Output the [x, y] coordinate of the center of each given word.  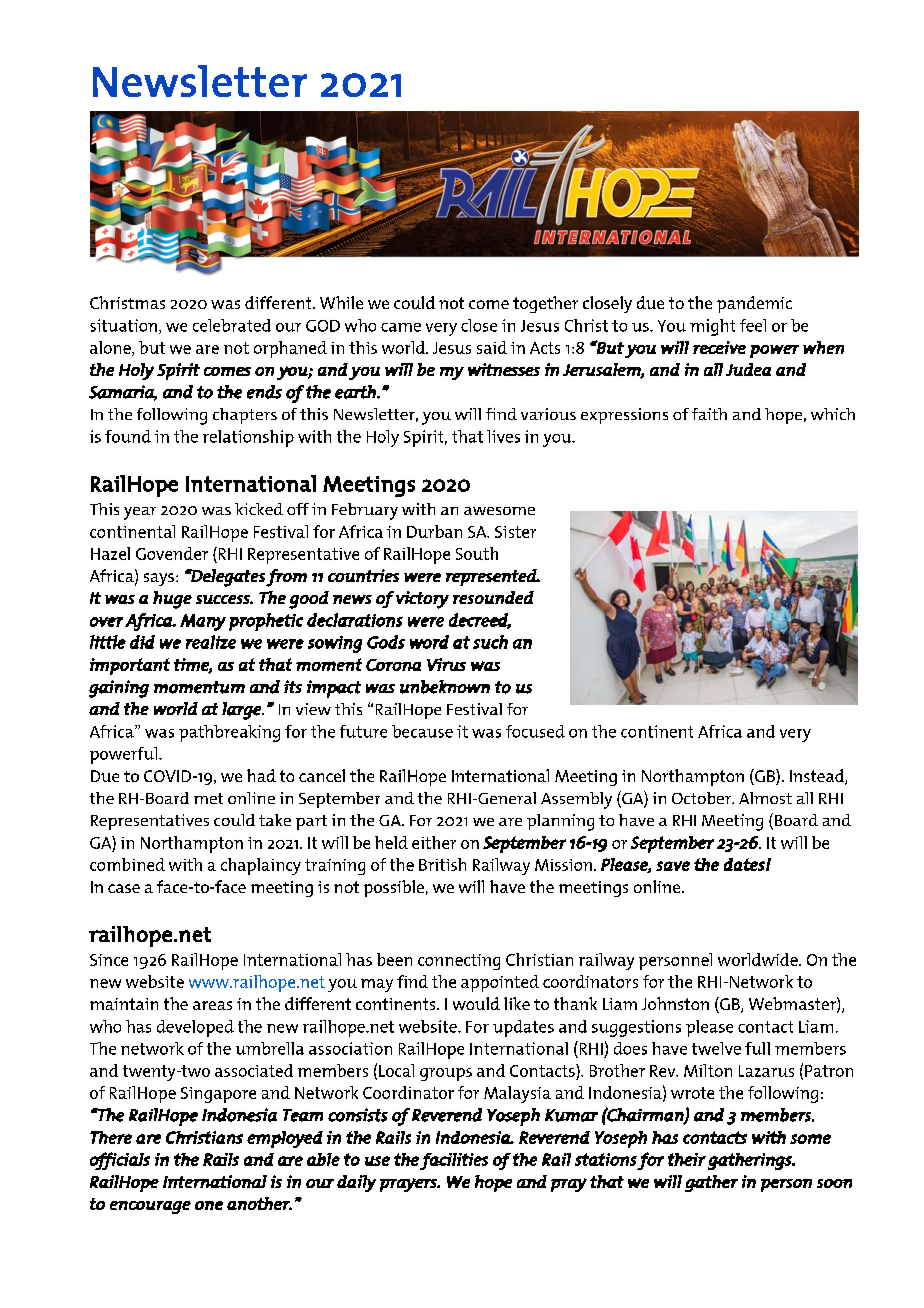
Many [203, 622]
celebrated [232, 325]
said [492, 347]
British [442, 864]
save [673, 866]
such [490, 642]
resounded [493, 597]
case [124, 888]
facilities [454, 1161]
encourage [150, 1207]
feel [753, 325]
